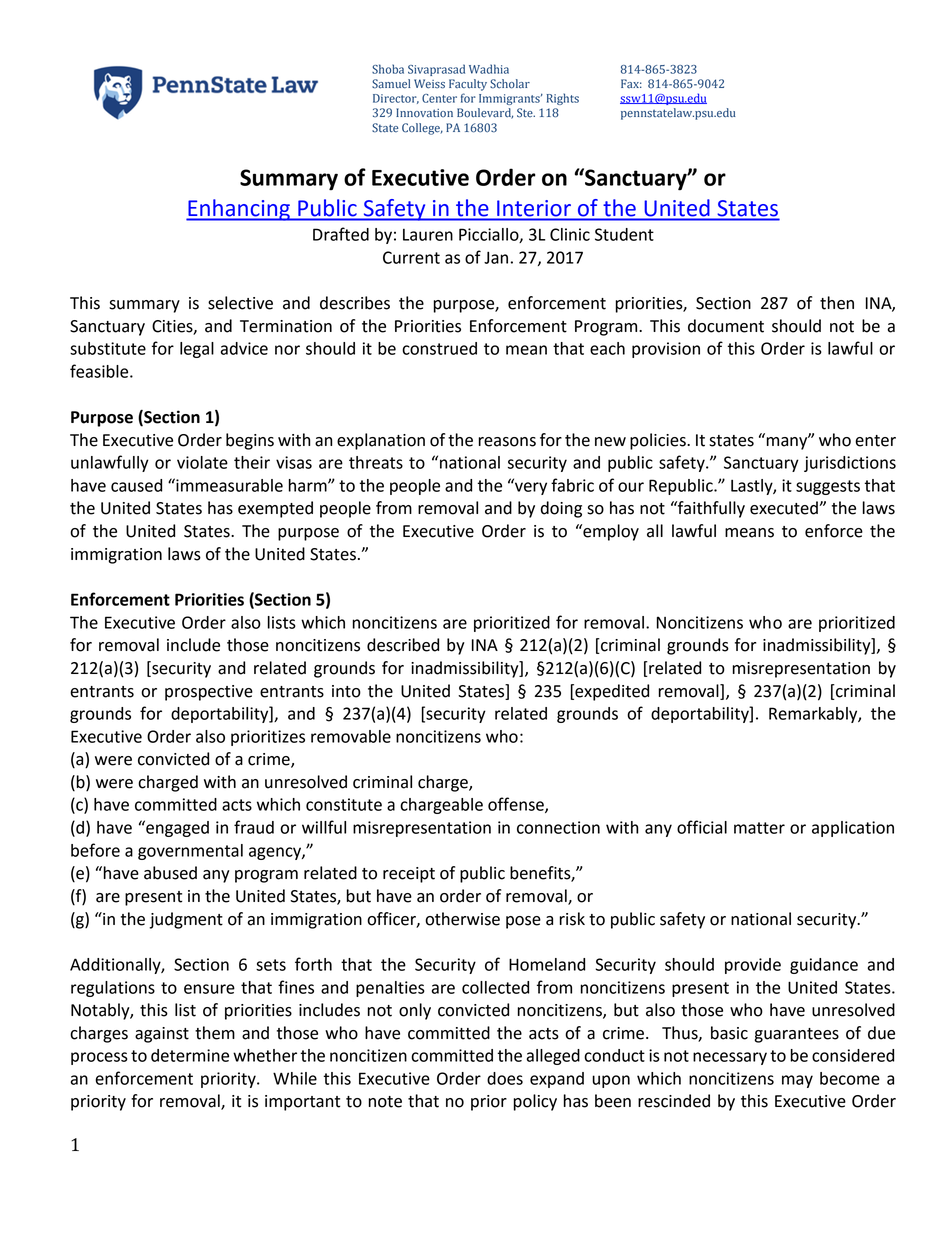 This page has width=952, height=1233. I want to click on Rights, so click(563, 99).
